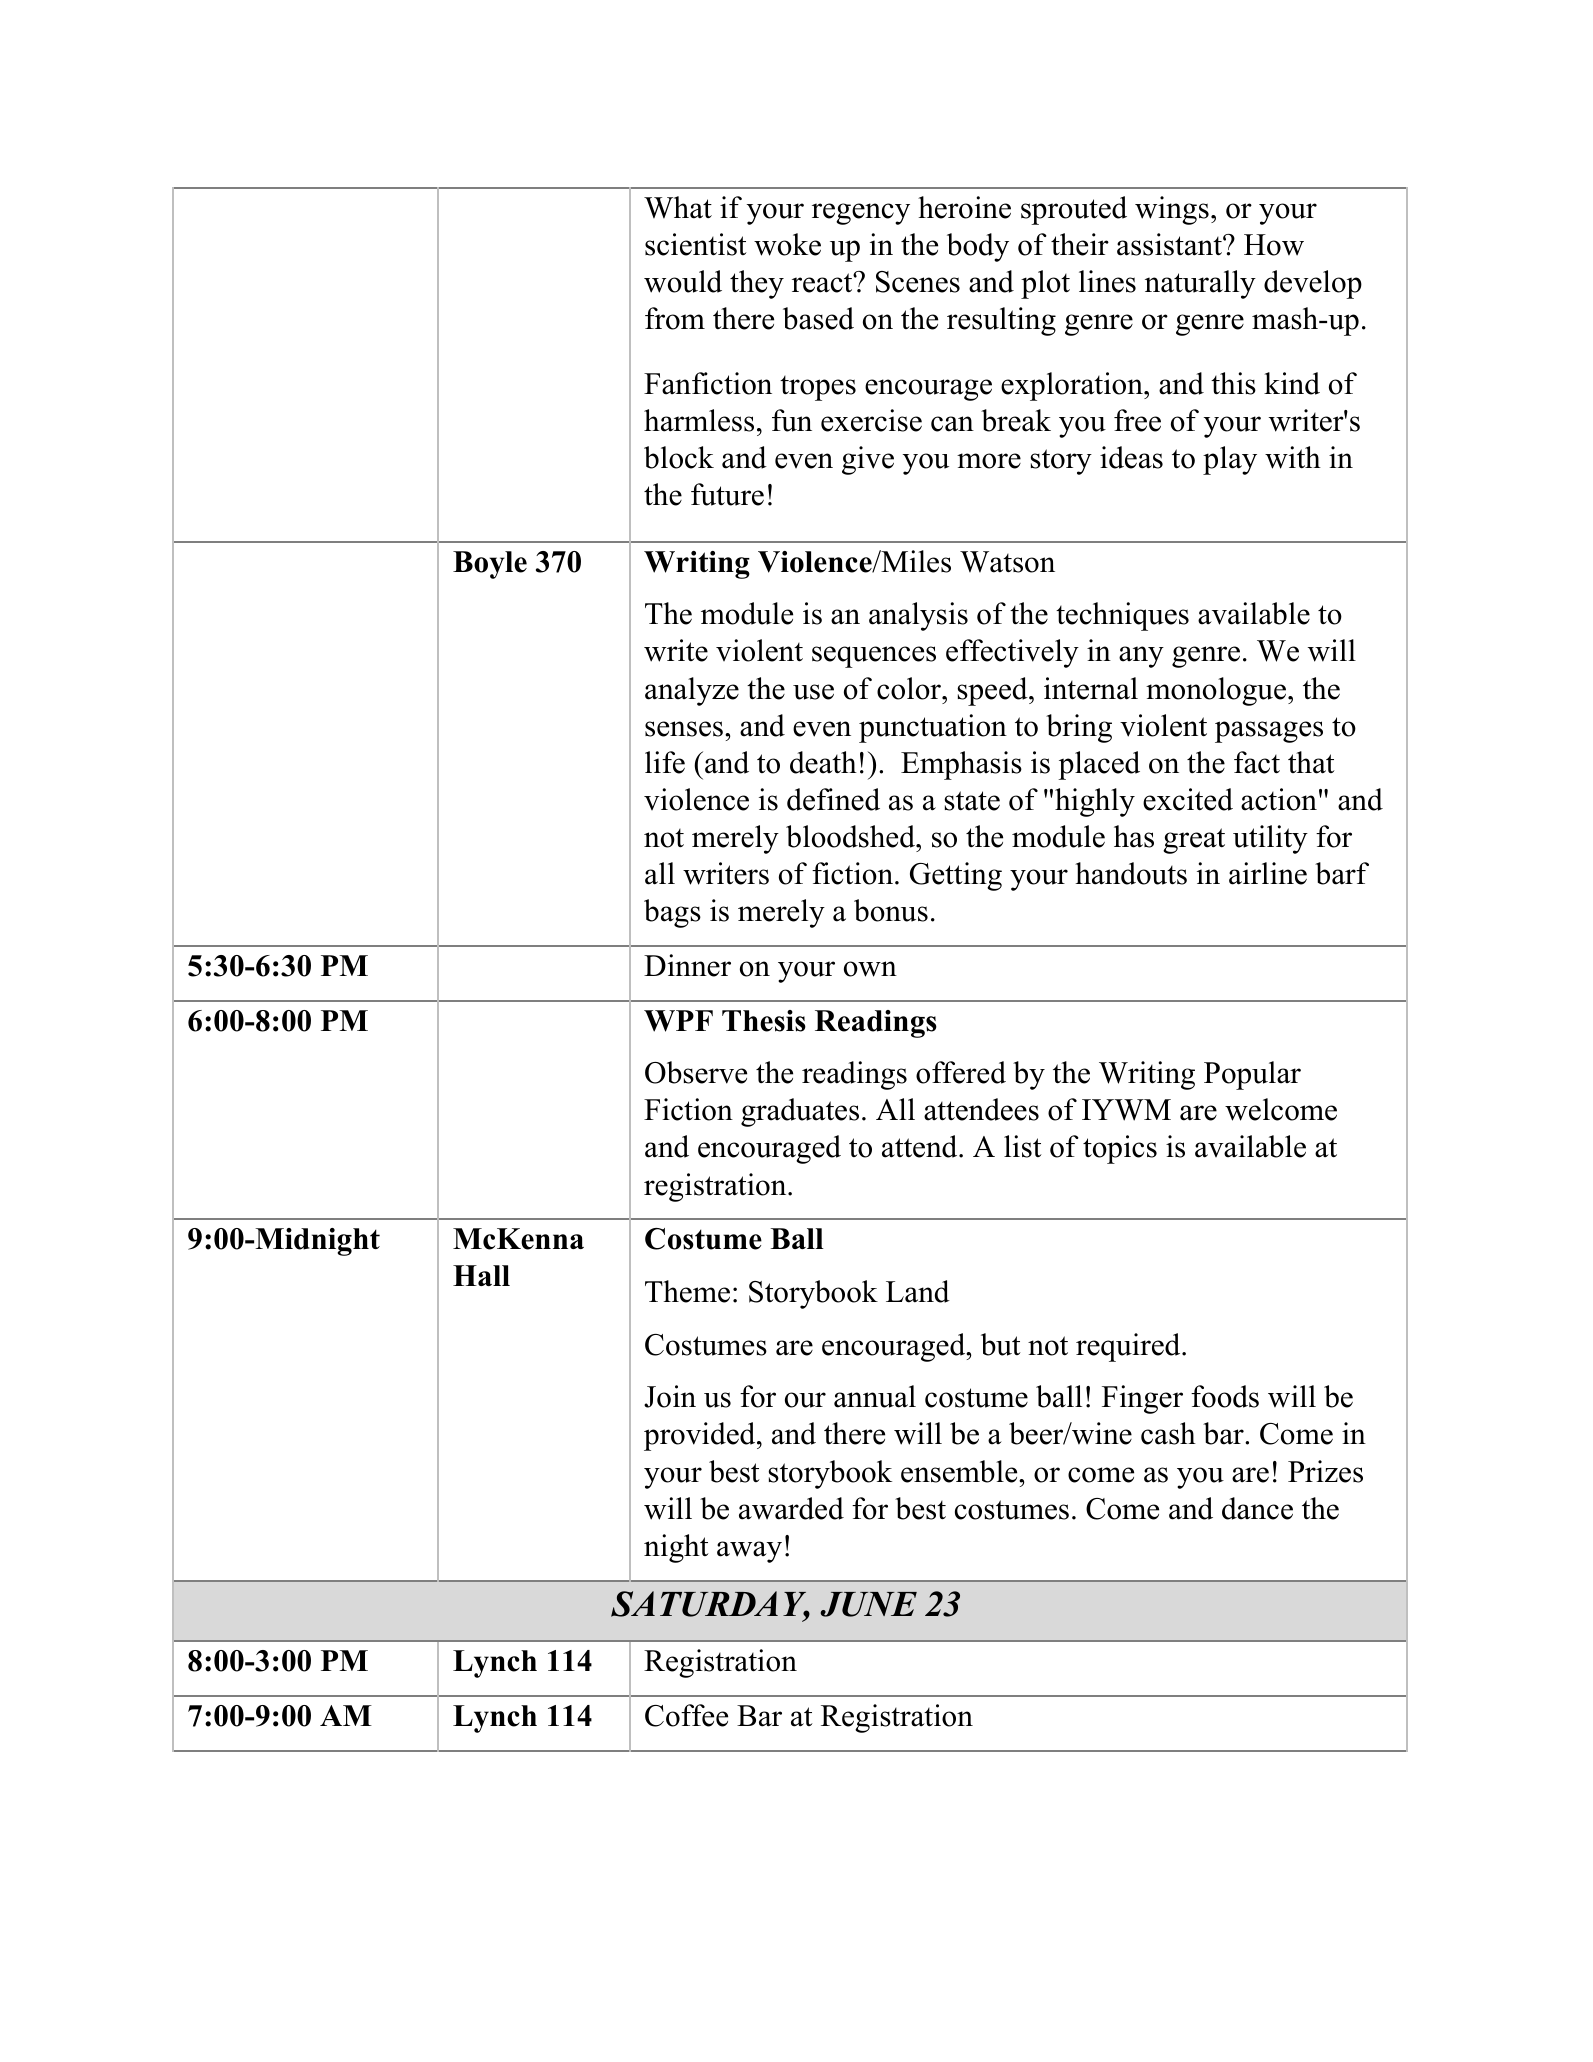 The width and height of the image is (1593, 2062). Describe the element at coordinates (687, 965) in the image. I see `Dinner` at that location.
